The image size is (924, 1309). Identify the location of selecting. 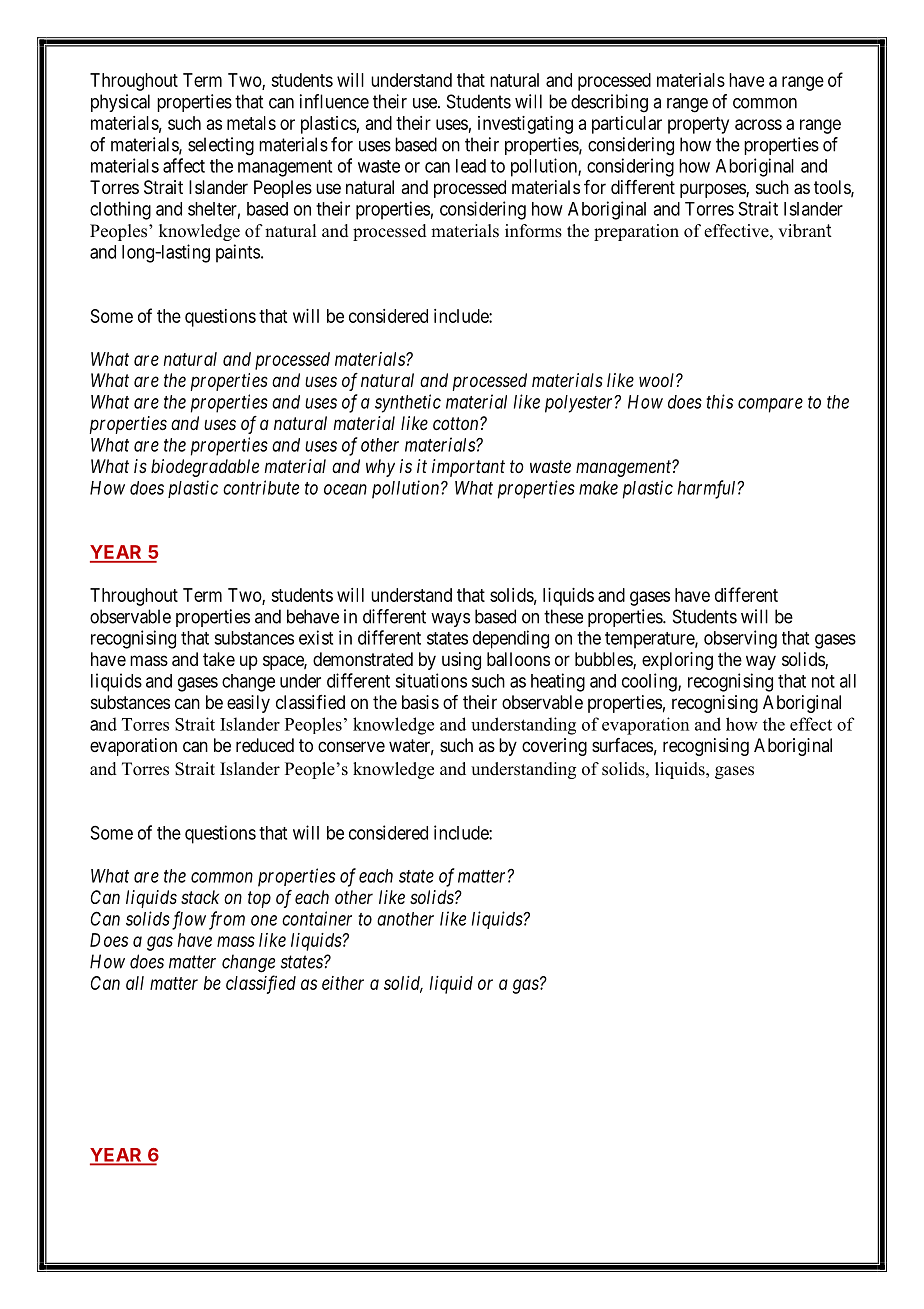
(221, 146).
